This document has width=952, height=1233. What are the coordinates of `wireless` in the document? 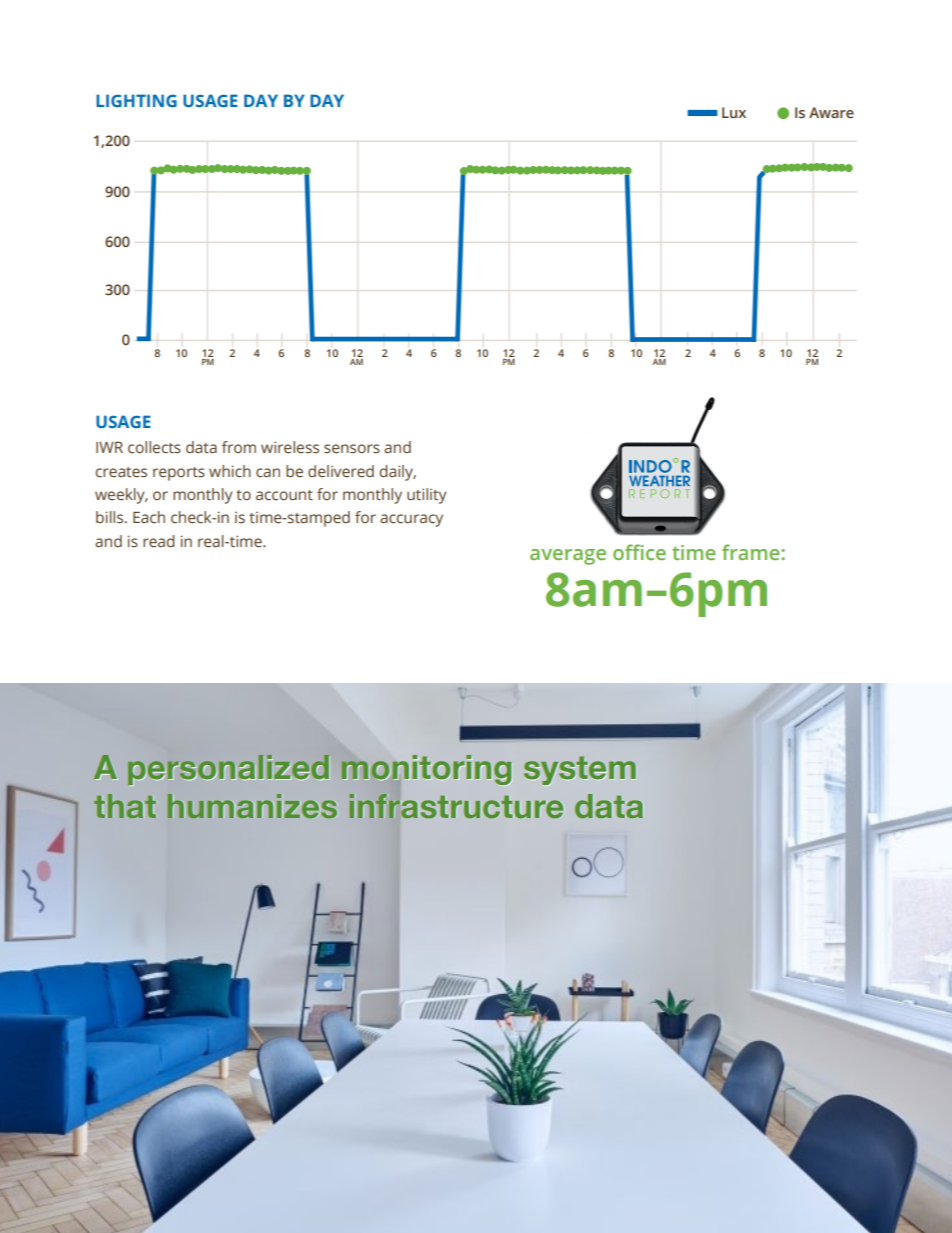 It's located at (290, 447).
